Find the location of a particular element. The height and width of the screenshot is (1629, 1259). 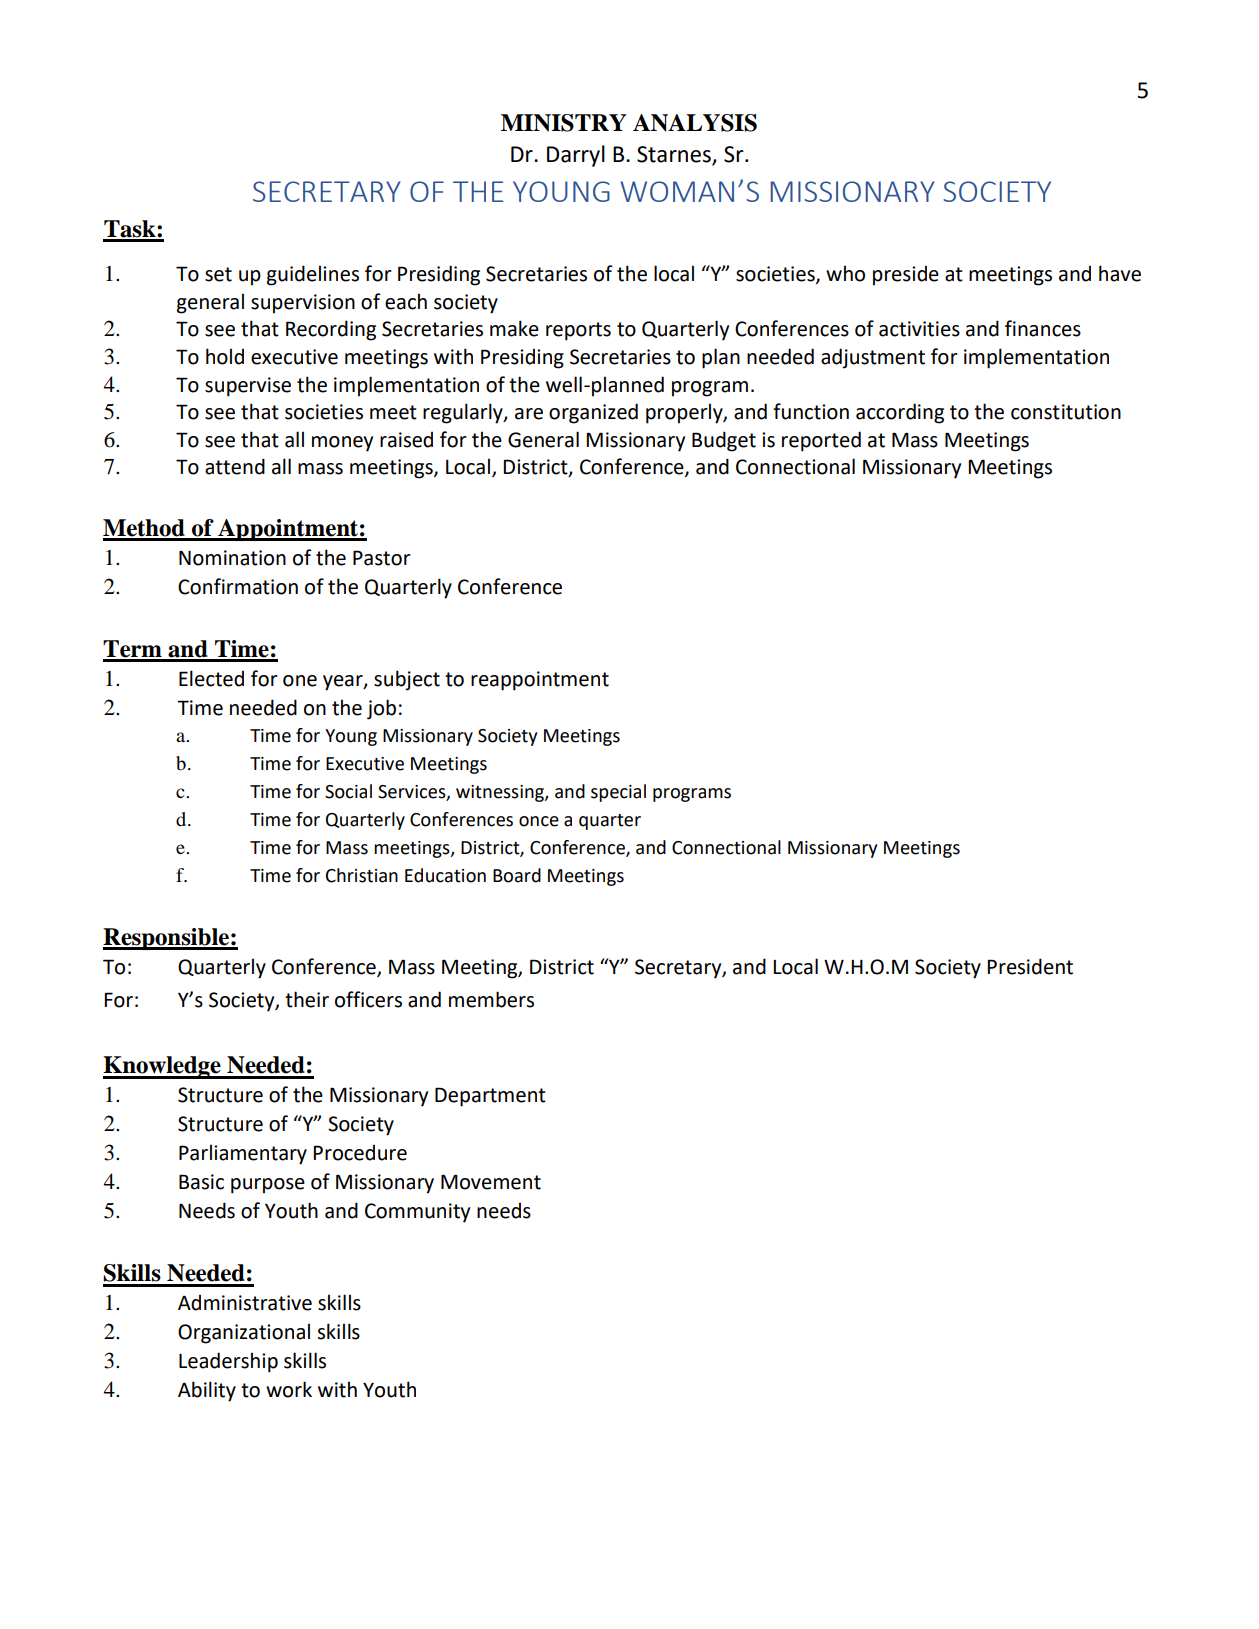

Darryl is located at coordinates (576, 156).
